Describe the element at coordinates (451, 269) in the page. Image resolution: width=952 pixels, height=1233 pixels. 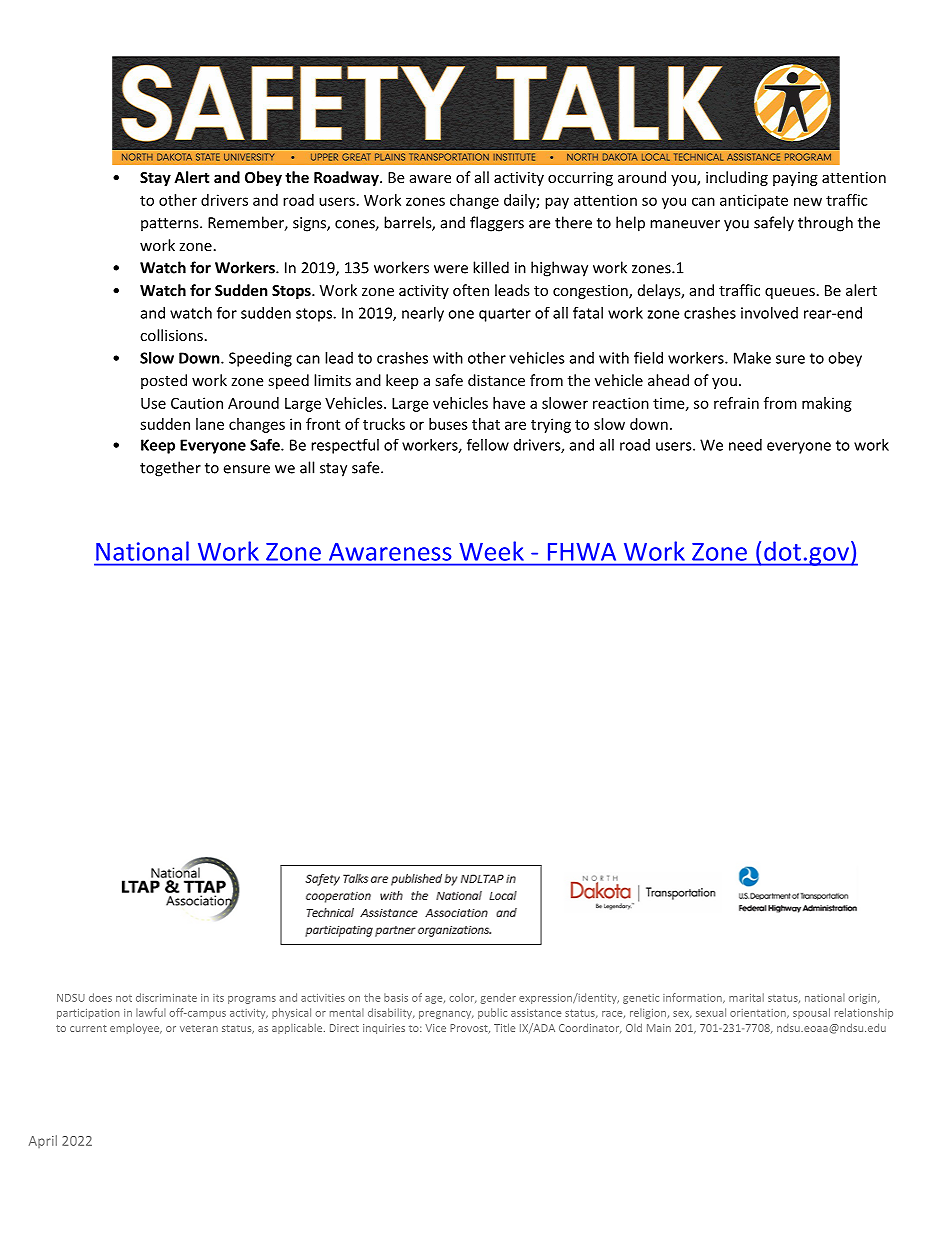
I see `were` at that location.
